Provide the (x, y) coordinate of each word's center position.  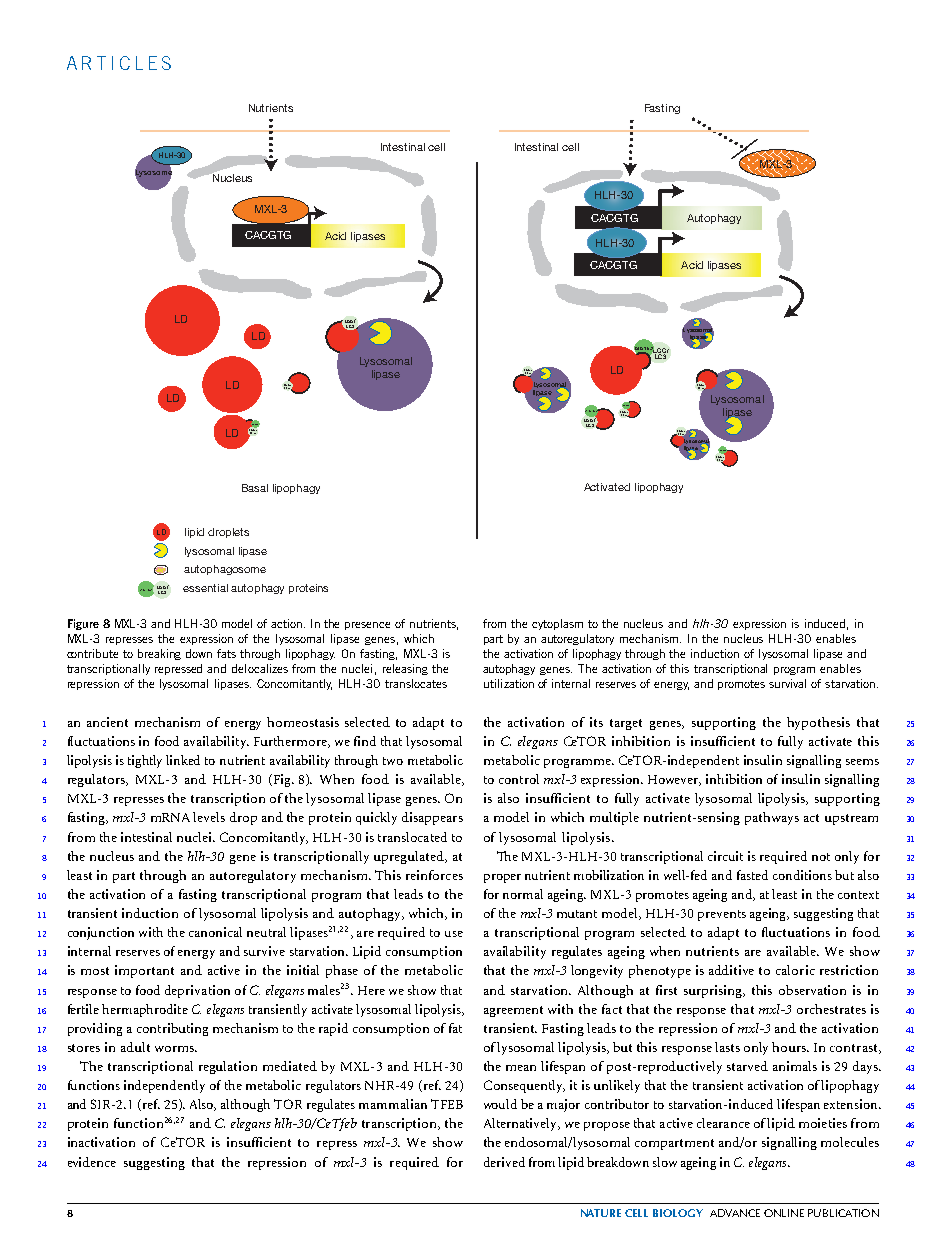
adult (135, 1047)
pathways (772, 818)
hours (790, 1047)
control (519, 779)
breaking (159, 654)
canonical (215, 932)
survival (787, 683)
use (454, 934)
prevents (722, 915)
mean (521, 1068)
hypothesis (818, 723)
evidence (92, 1162)
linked (183, 760)
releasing (405, 669)
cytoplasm (557, 624)
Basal (255, 488)
